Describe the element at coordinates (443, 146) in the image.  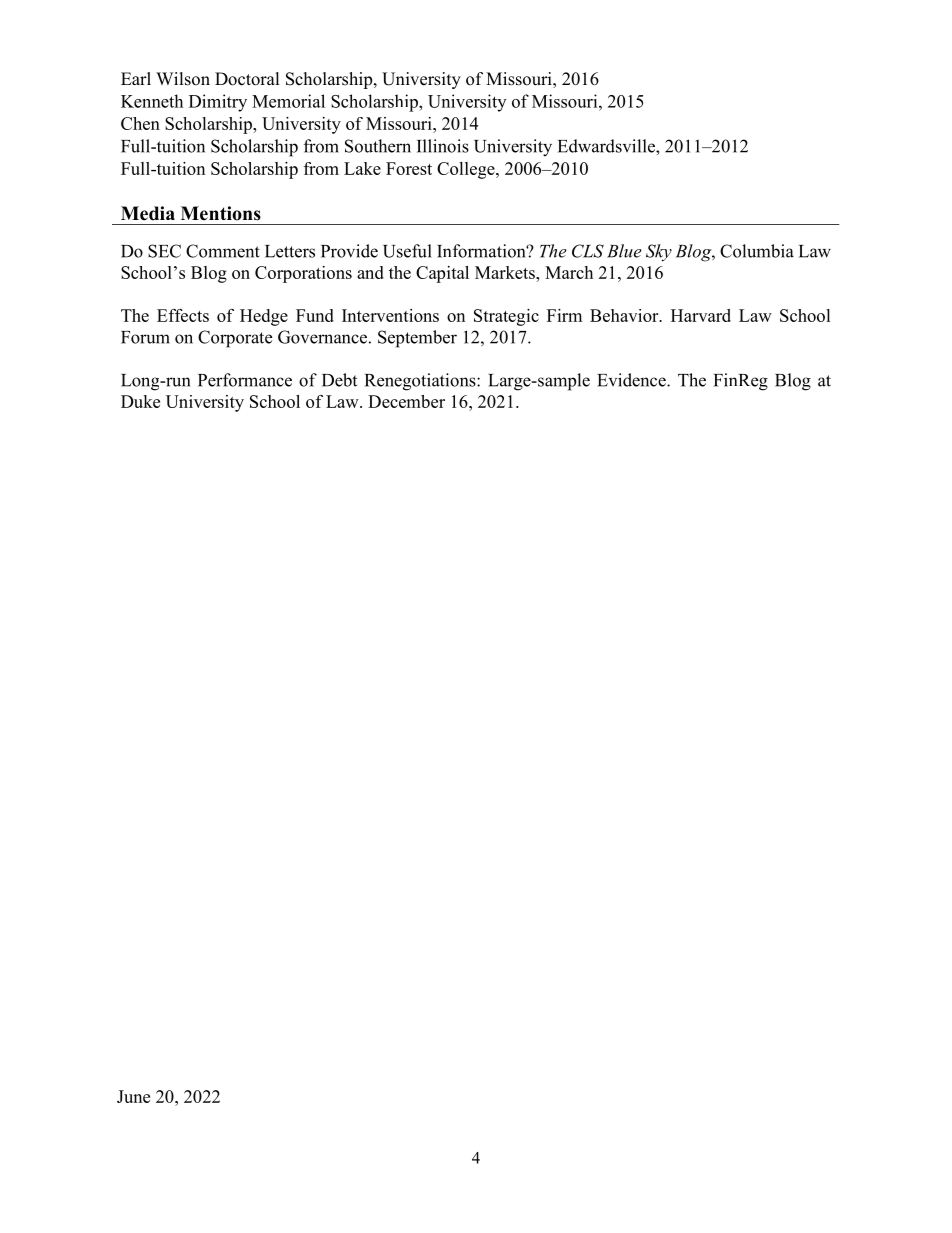
I see `Illinois` at that location.
